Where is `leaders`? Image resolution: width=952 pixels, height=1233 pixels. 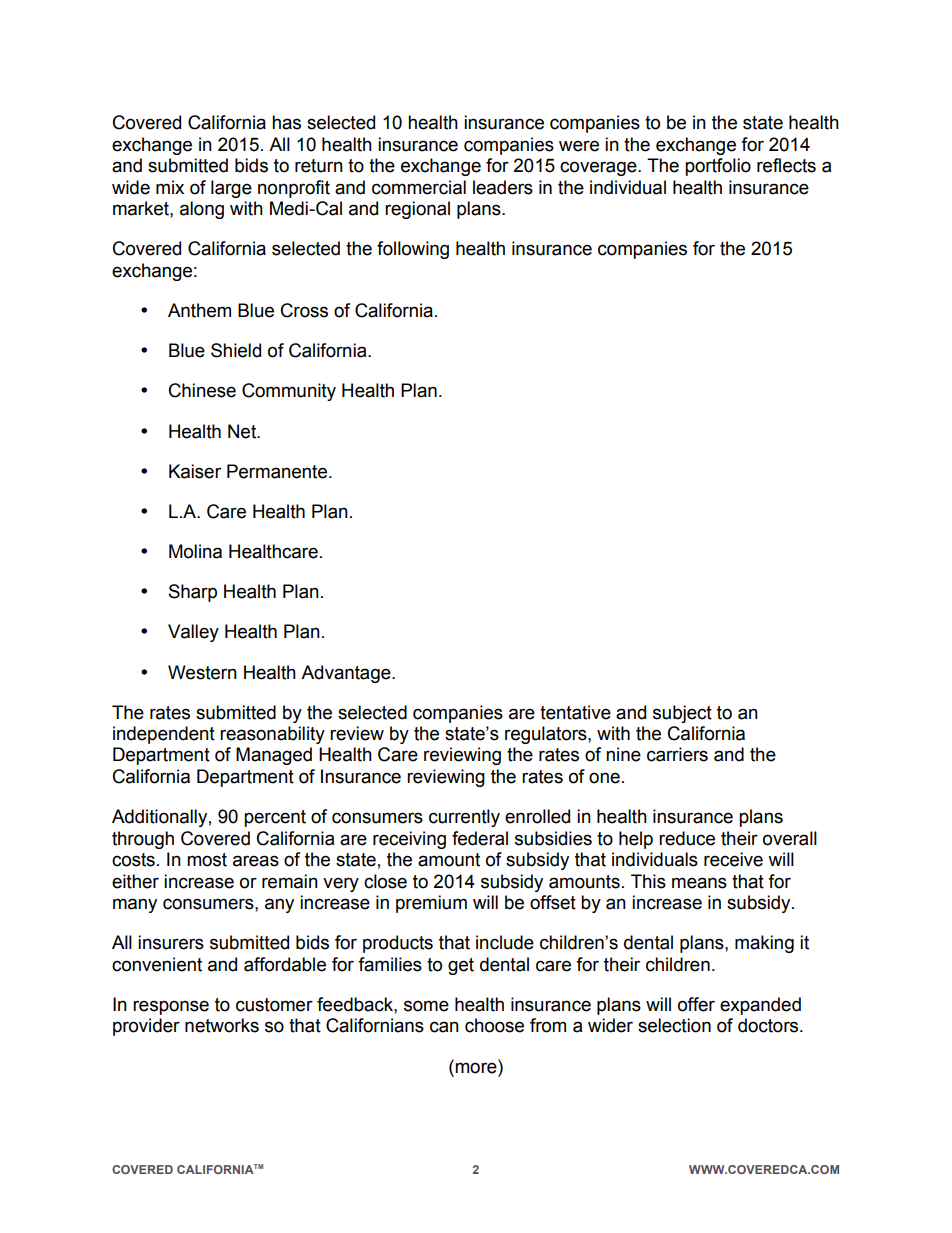
leaders is located at coordinates (503, 187).
